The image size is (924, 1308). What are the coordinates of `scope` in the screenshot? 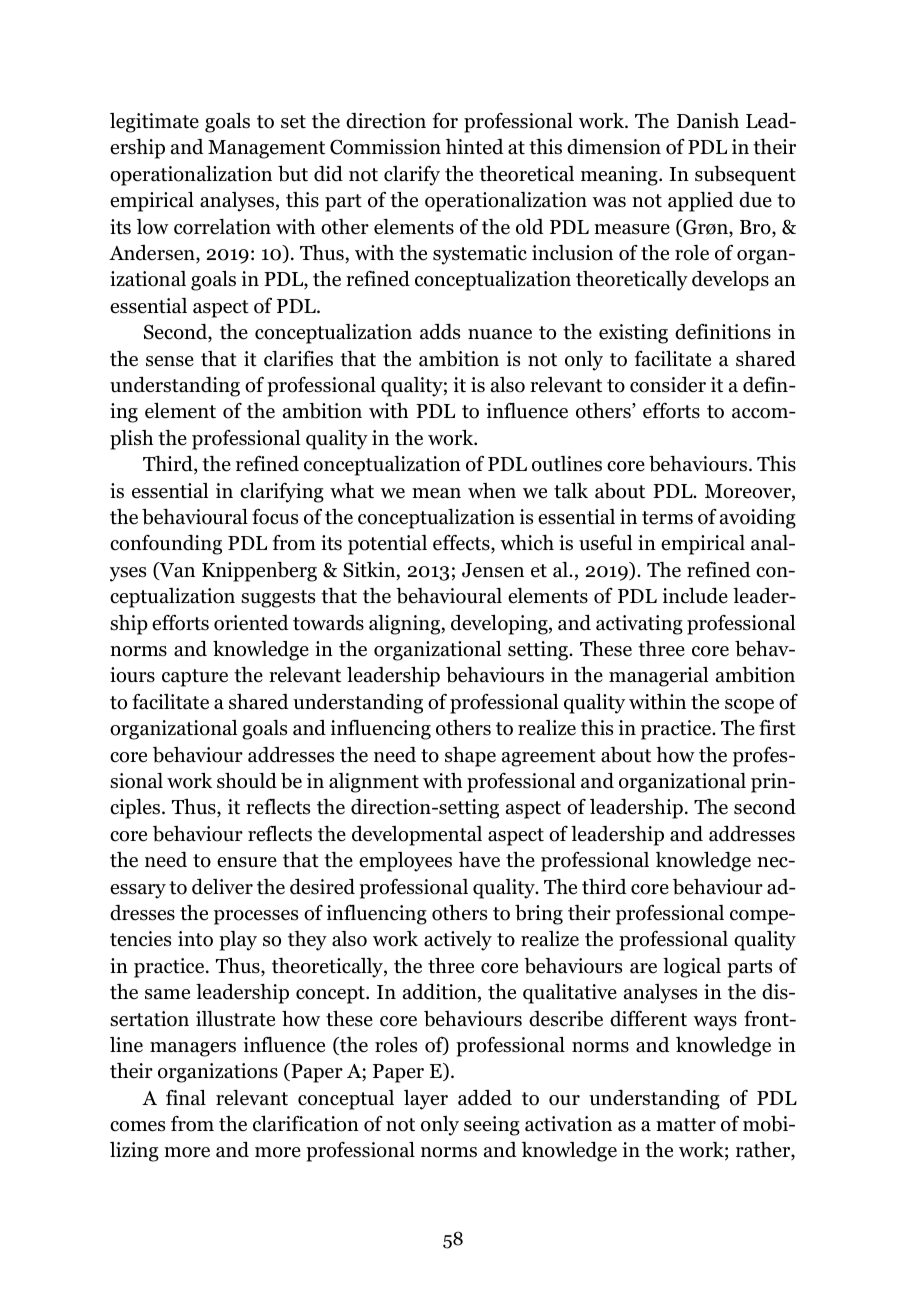 It's located at (749, 706).
